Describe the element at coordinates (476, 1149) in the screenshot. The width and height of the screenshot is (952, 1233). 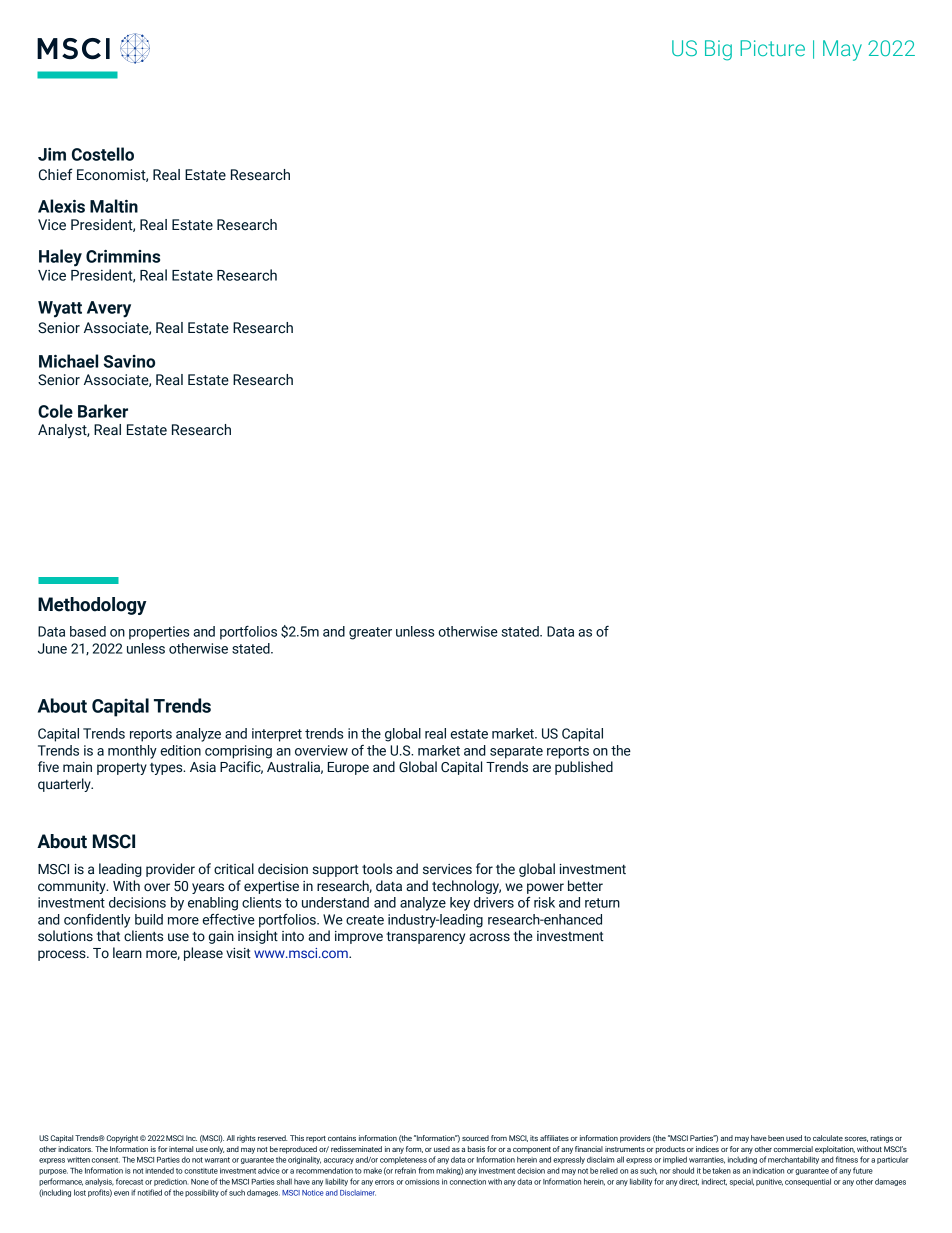
I see `basis` at that location.
